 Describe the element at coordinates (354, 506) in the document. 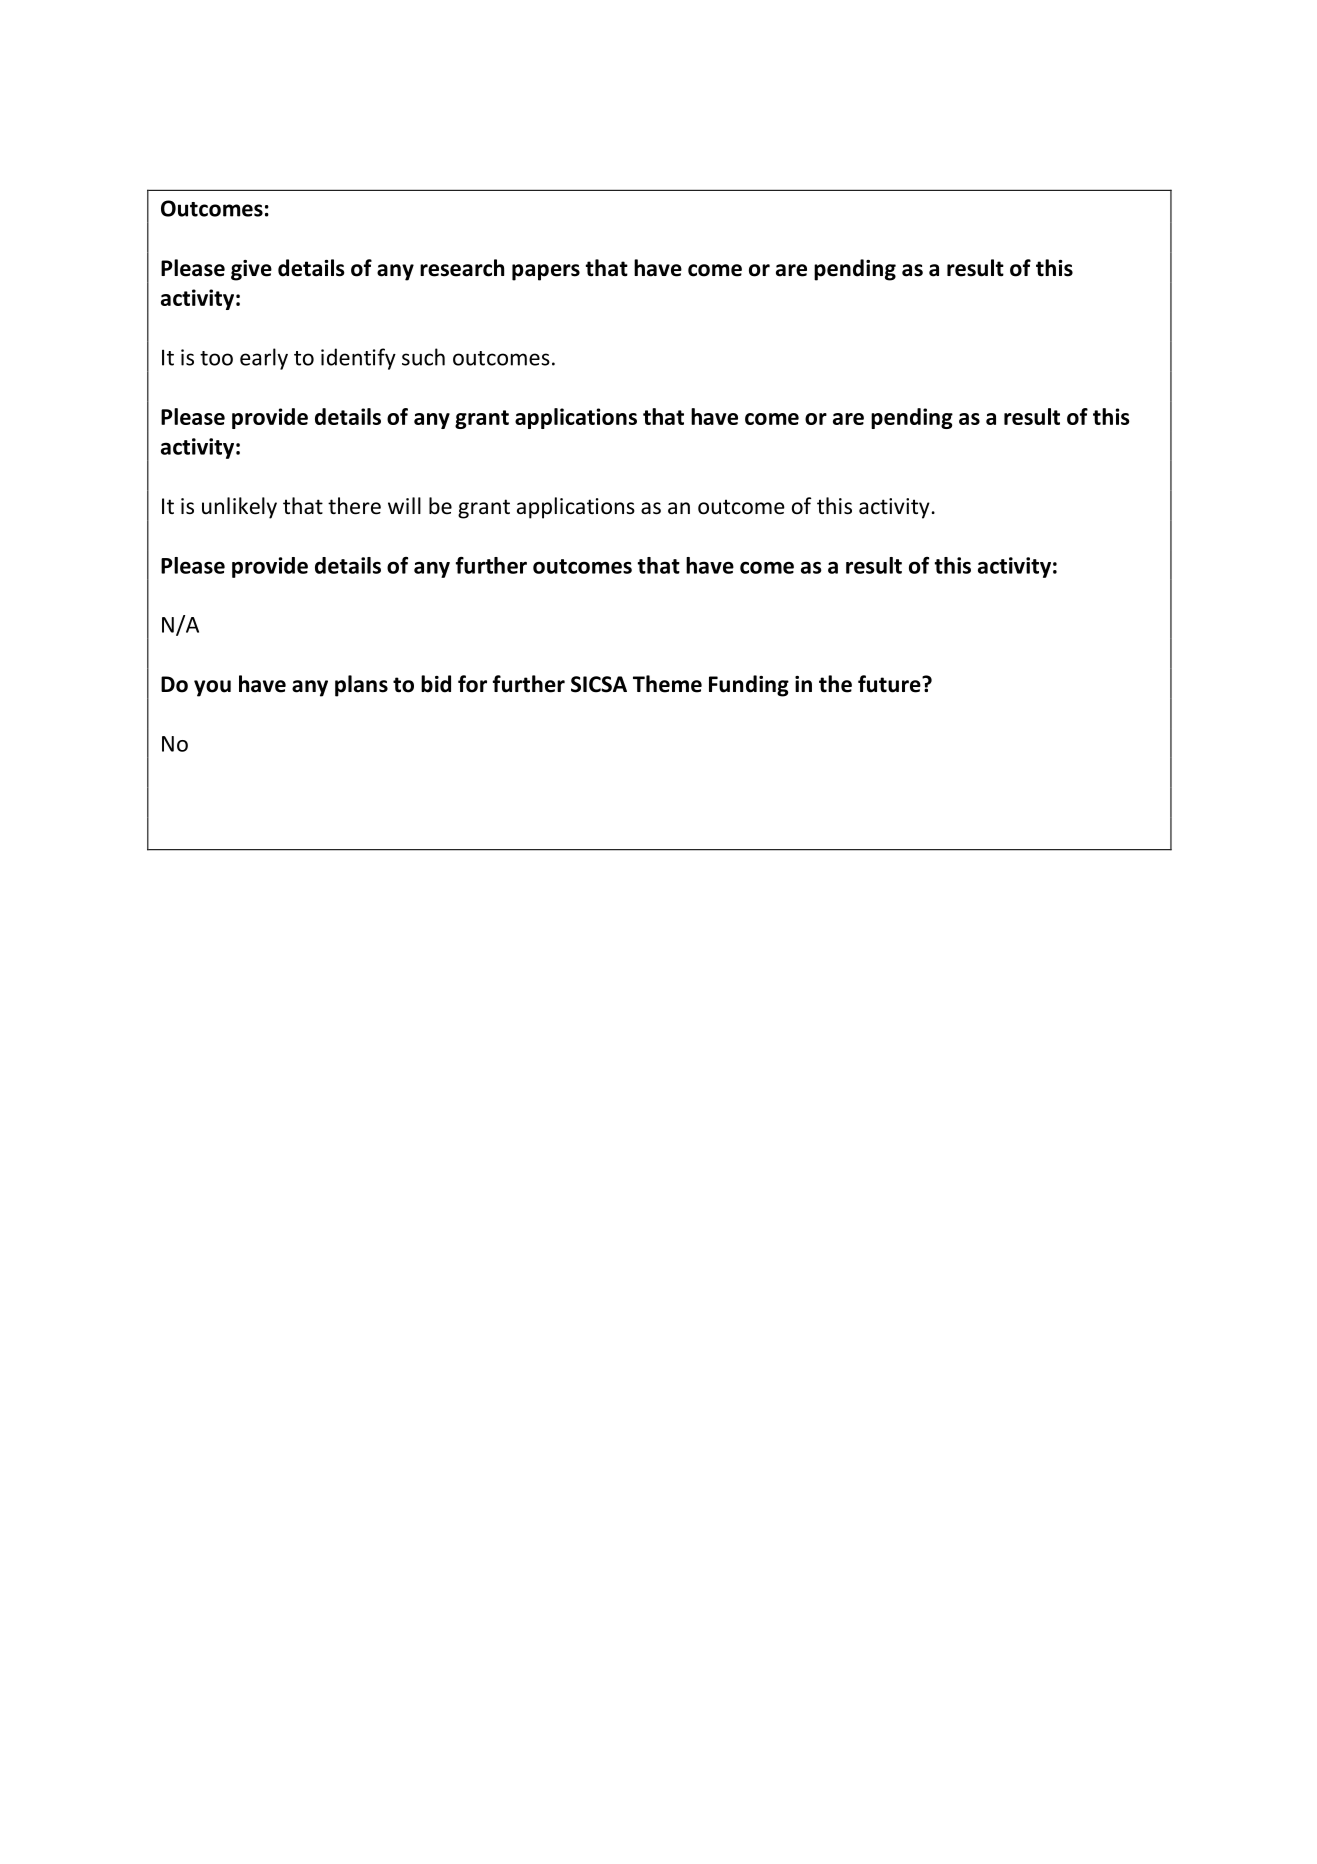

I see `there` at that location.
